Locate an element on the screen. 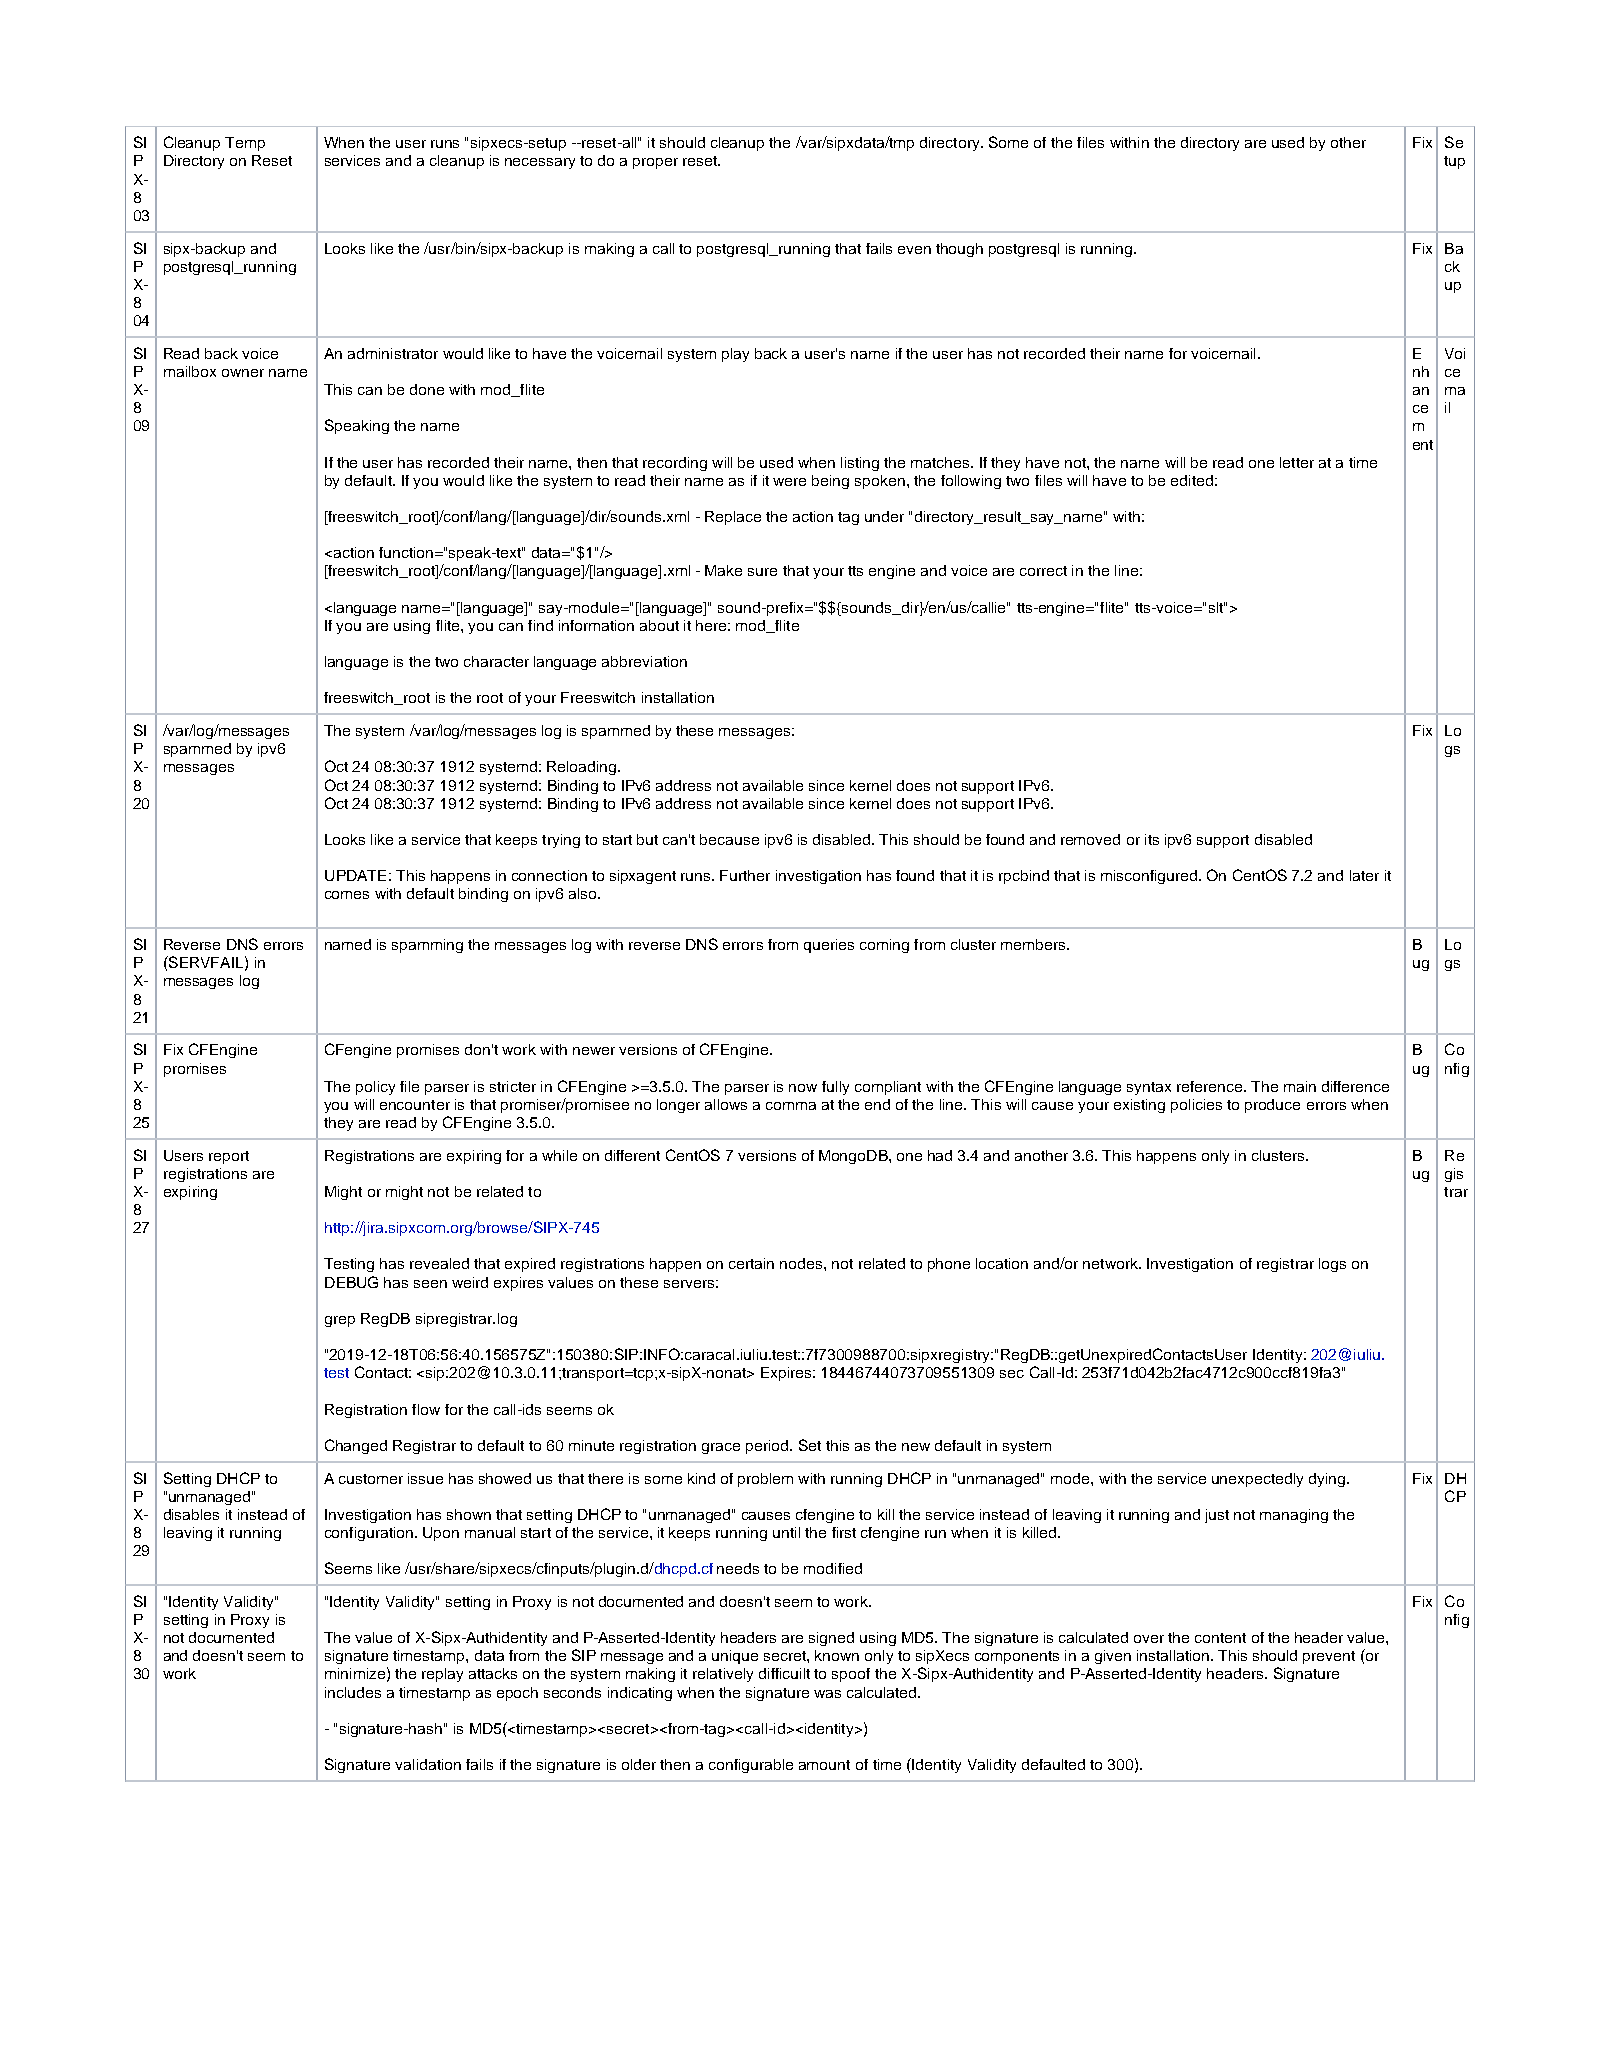 This screenshot has width=1600, height=2071. abbreviation is located at coordinates (644, 661).
